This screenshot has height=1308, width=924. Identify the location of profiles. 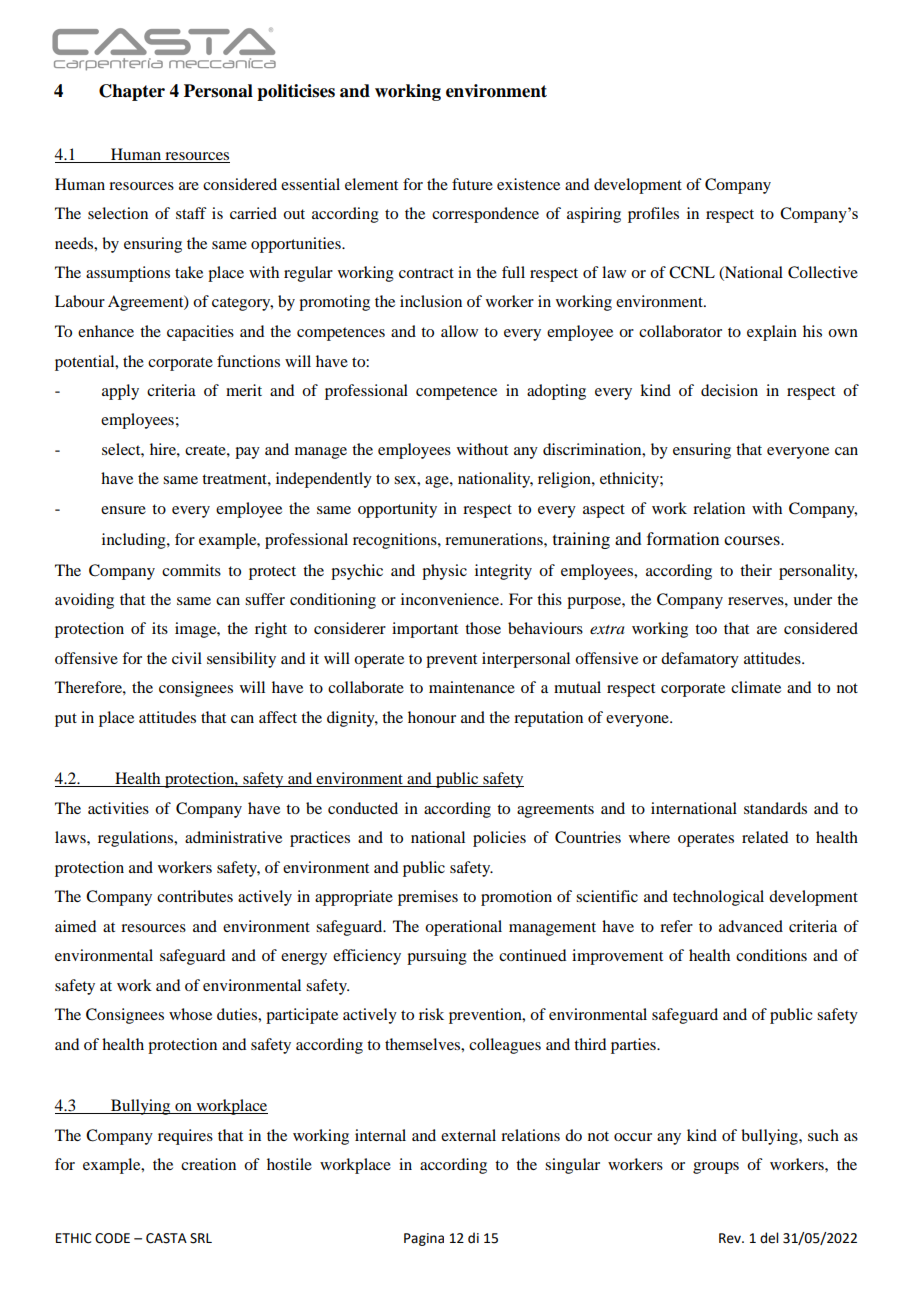
(653, 215).
